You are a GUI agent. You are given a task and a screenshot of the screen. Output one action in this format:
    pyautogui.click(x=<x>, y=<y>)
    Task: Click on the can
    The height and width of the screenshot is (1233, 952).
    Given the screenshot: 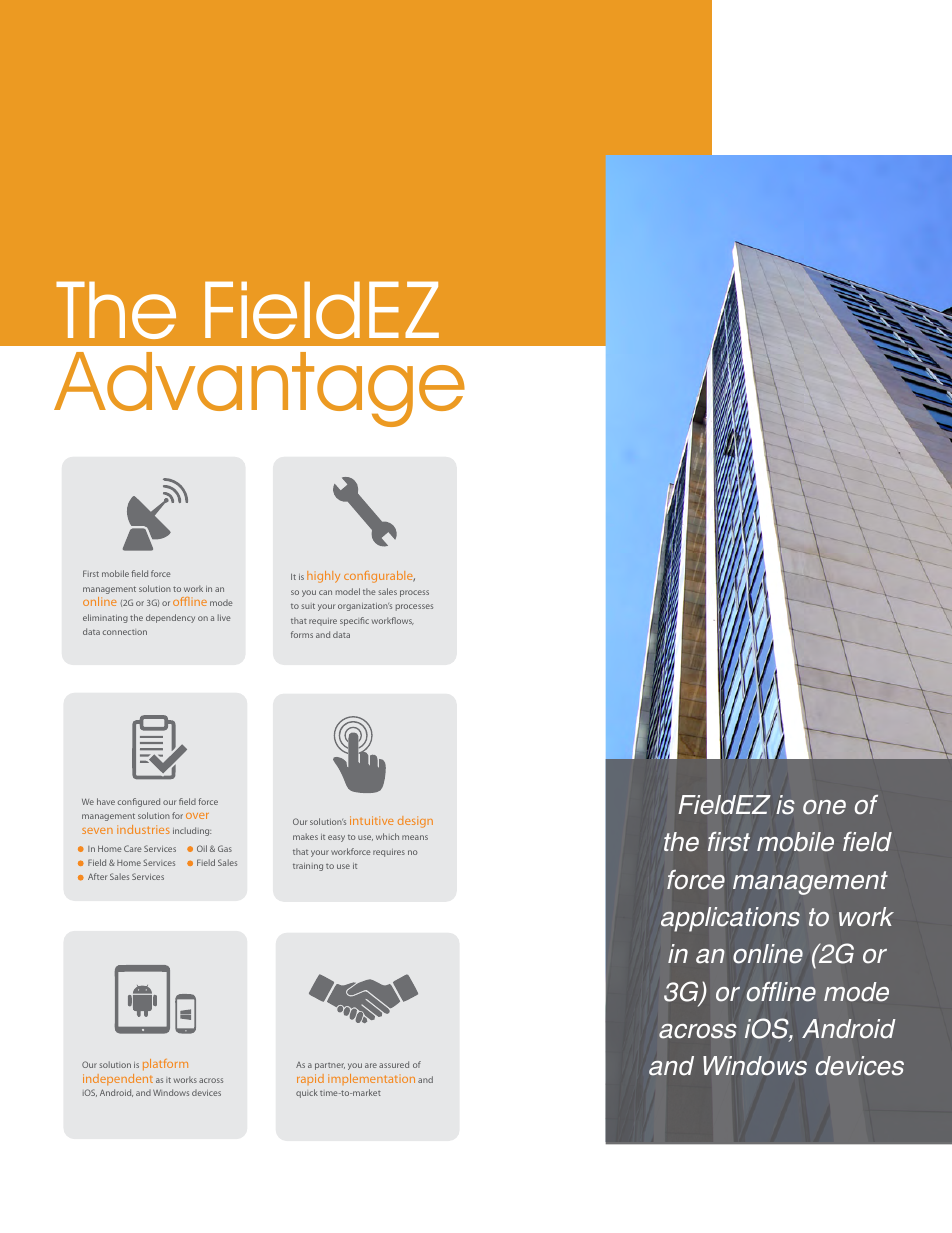 What is the action you would take?
    pyautogui.click(x=325, y=592)
